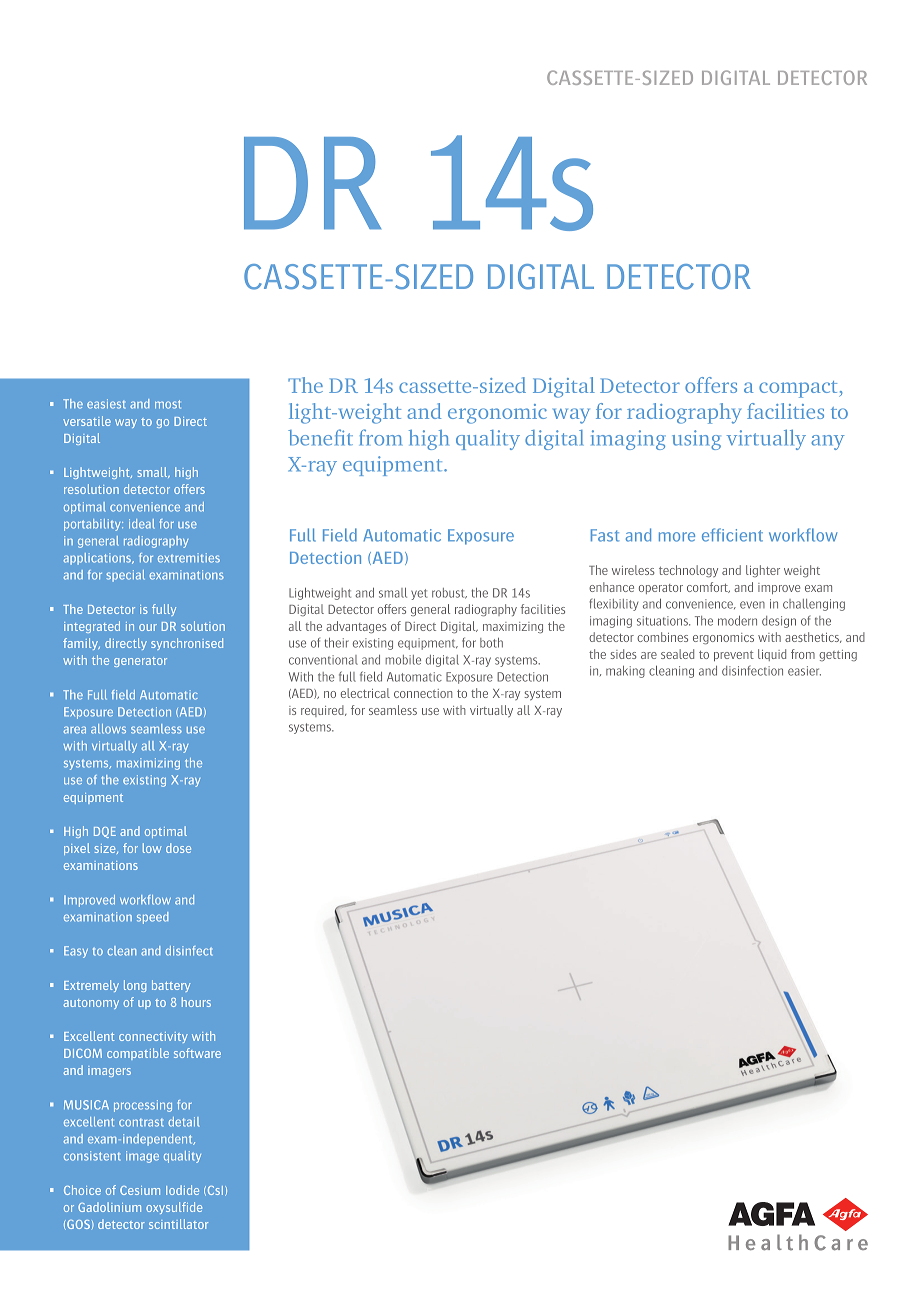 Image resolution: width=924 pixels, height=1308 pixels. Describe the element at coordinates (423, 693) in the screenshot. I see `connection` at that location.
